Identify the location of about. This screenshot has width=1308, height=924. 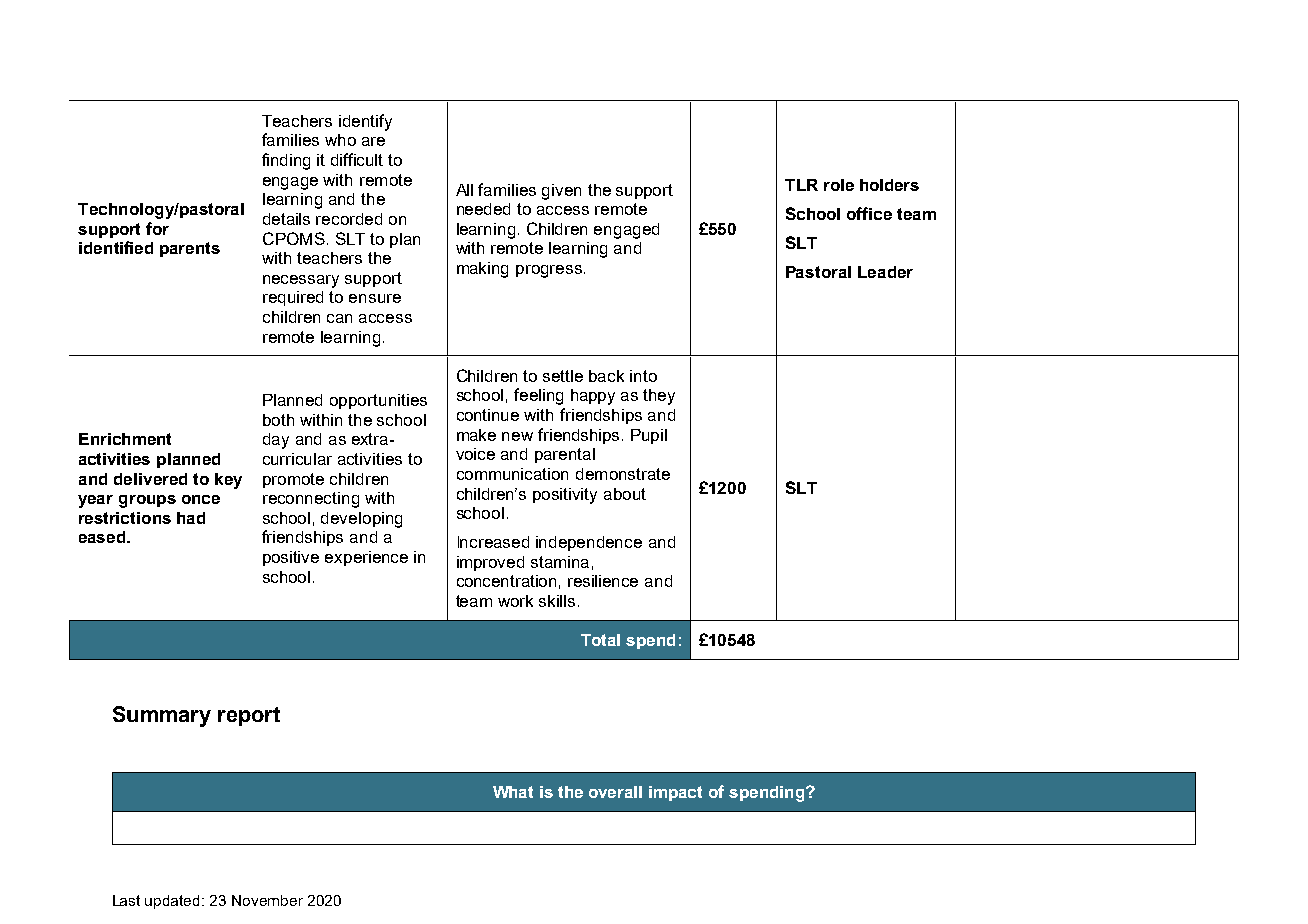
(625, 494).
